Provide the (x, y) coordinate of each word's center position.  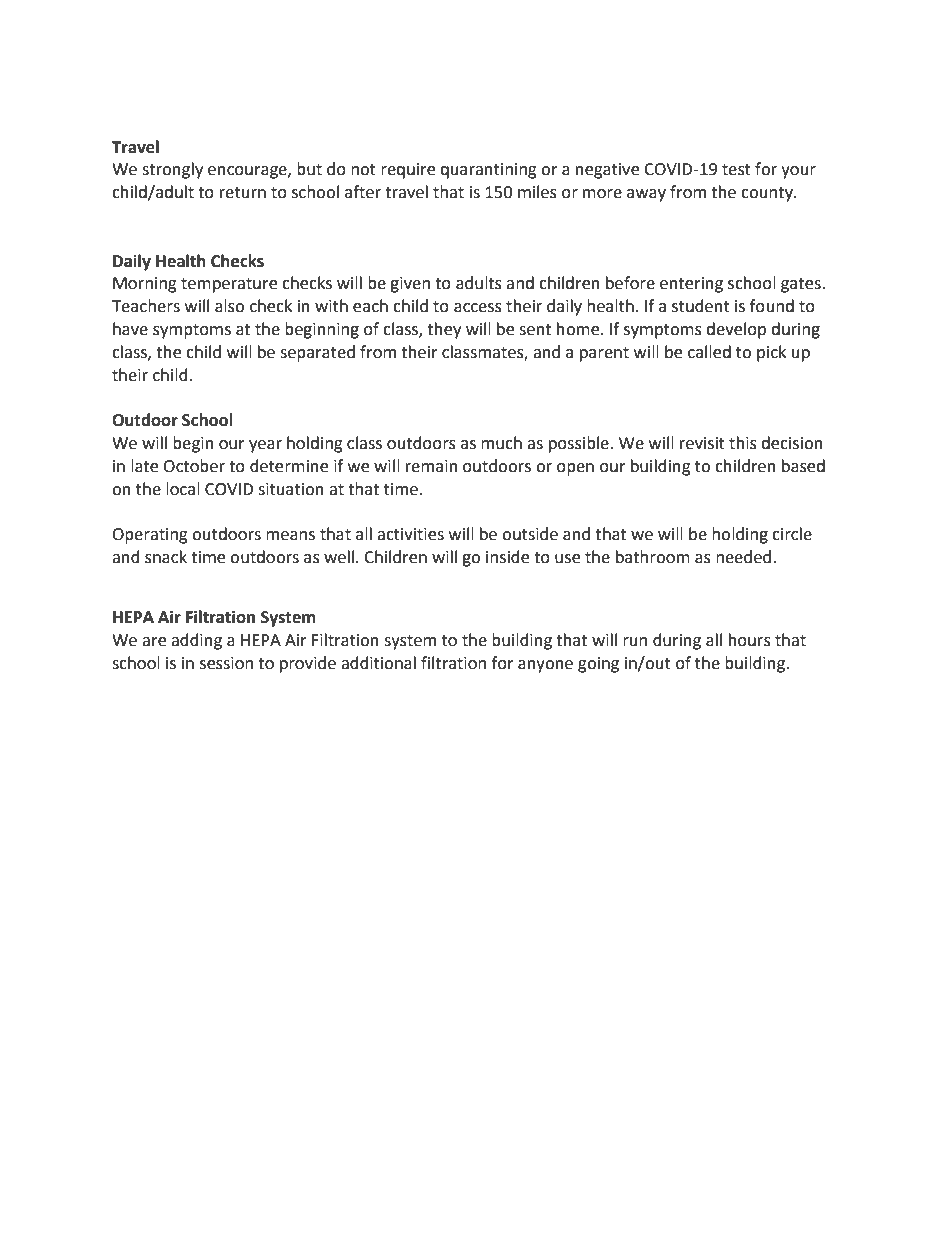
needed (745, 557)
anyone (545, 666)
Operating (150, 536)
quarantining (488, 171)
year (265, 446)
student (701, 306)
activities (410, 534)
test (736, 170)
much (501, 443)
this (743, 443)
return (243, 193)
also (229, 306)
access (478, 308)
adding (196, 641)
